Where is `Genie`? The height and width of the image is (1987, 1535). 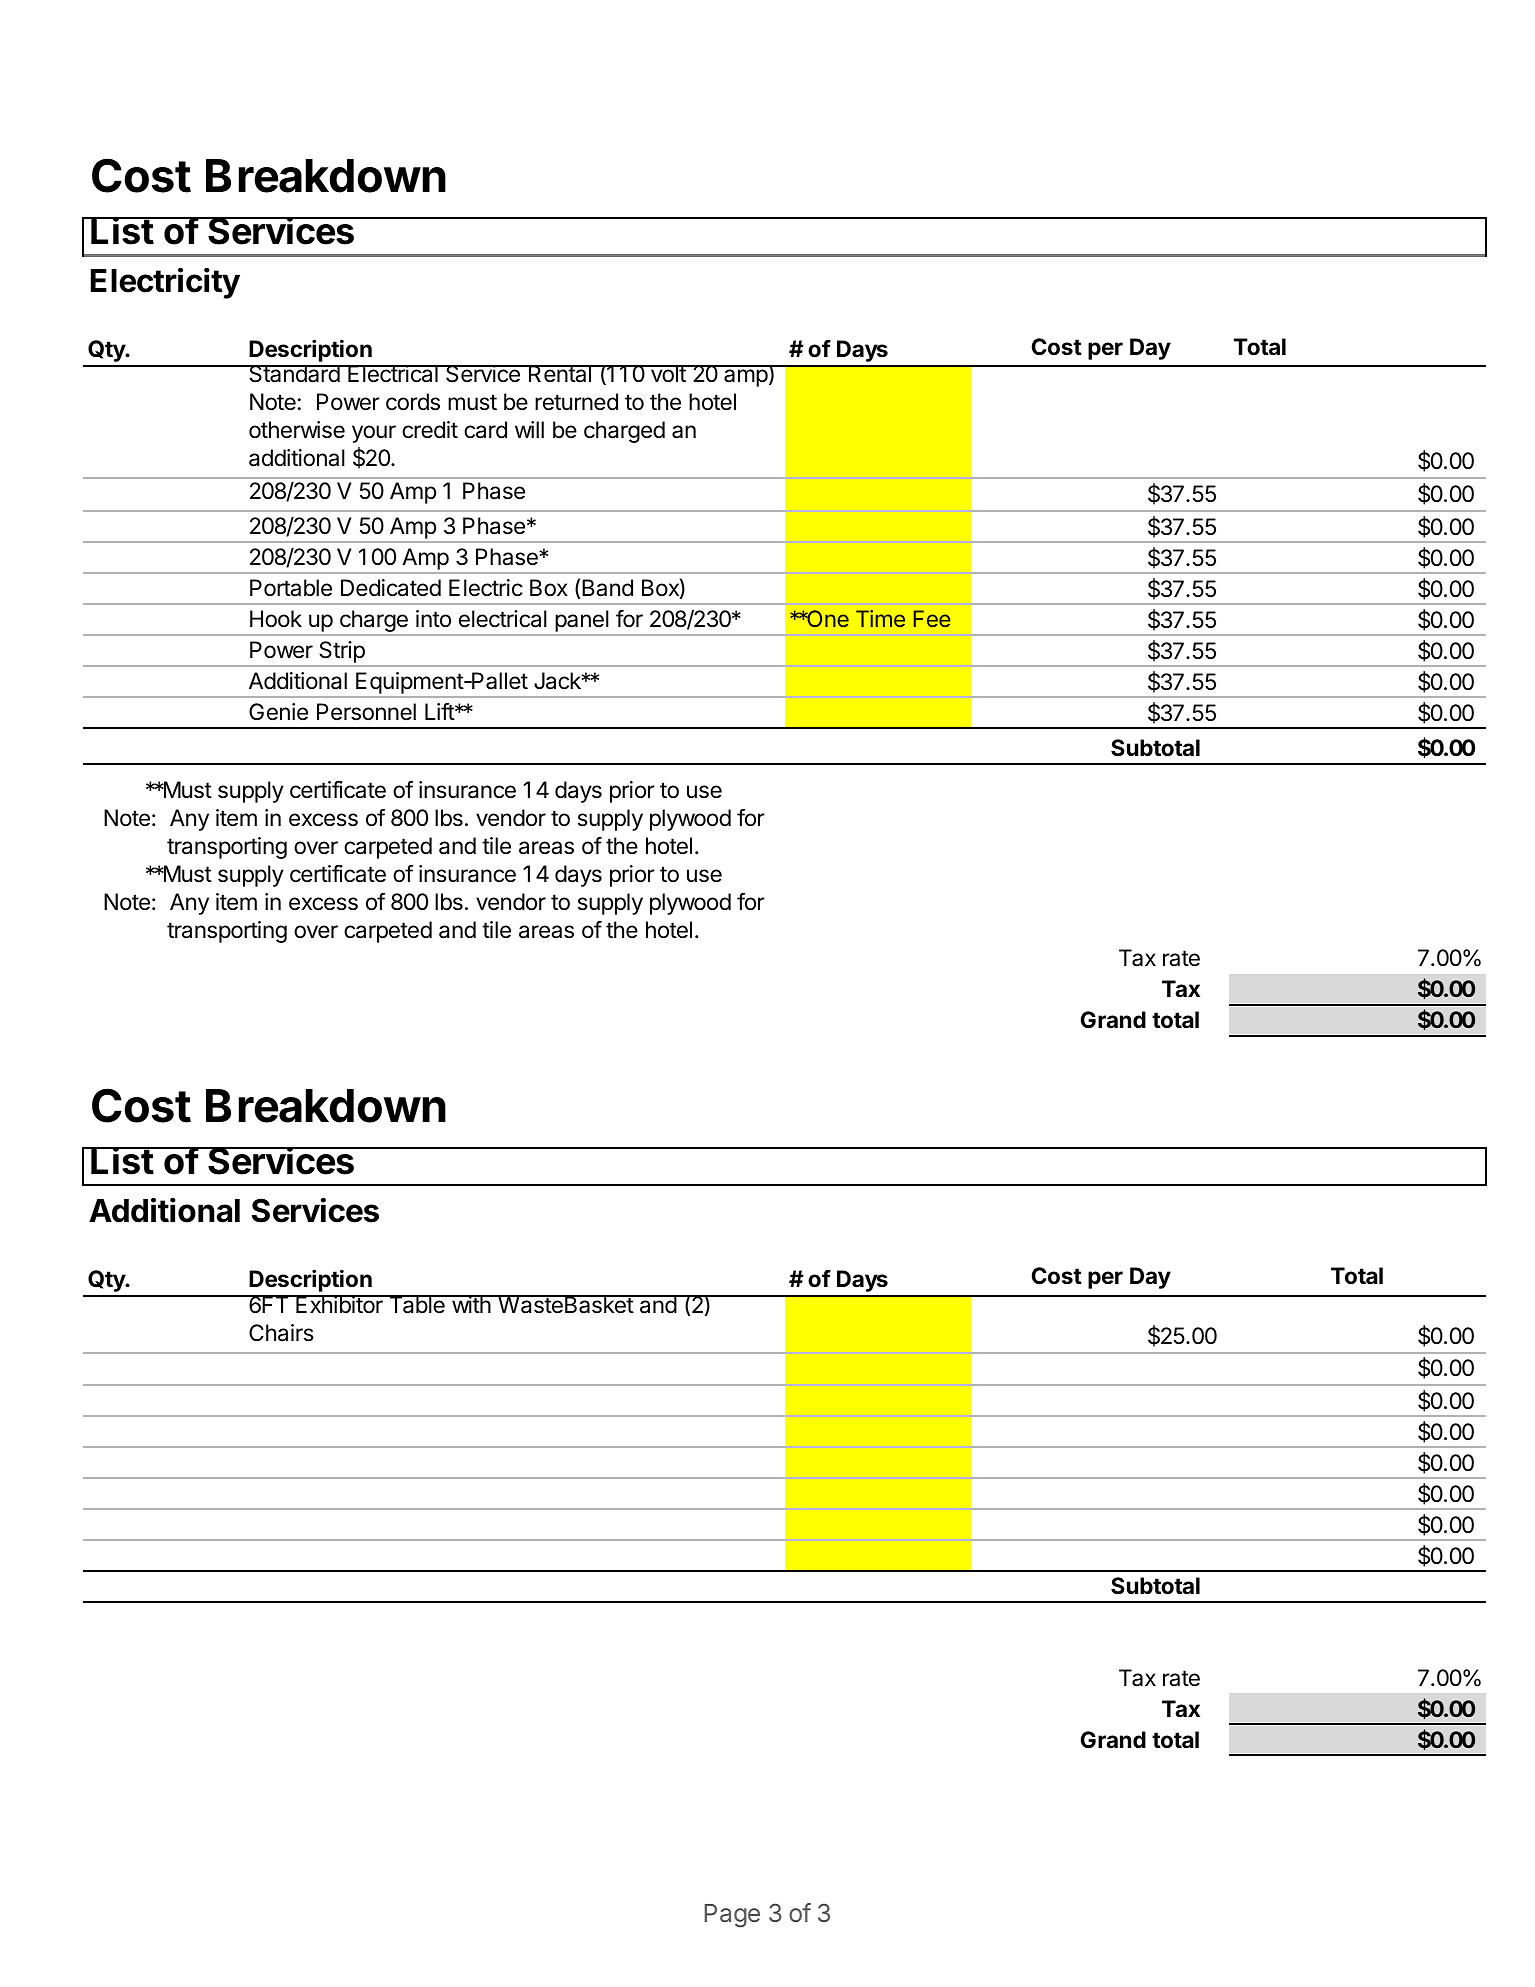
Genie is located at coordinates (278, 712).
